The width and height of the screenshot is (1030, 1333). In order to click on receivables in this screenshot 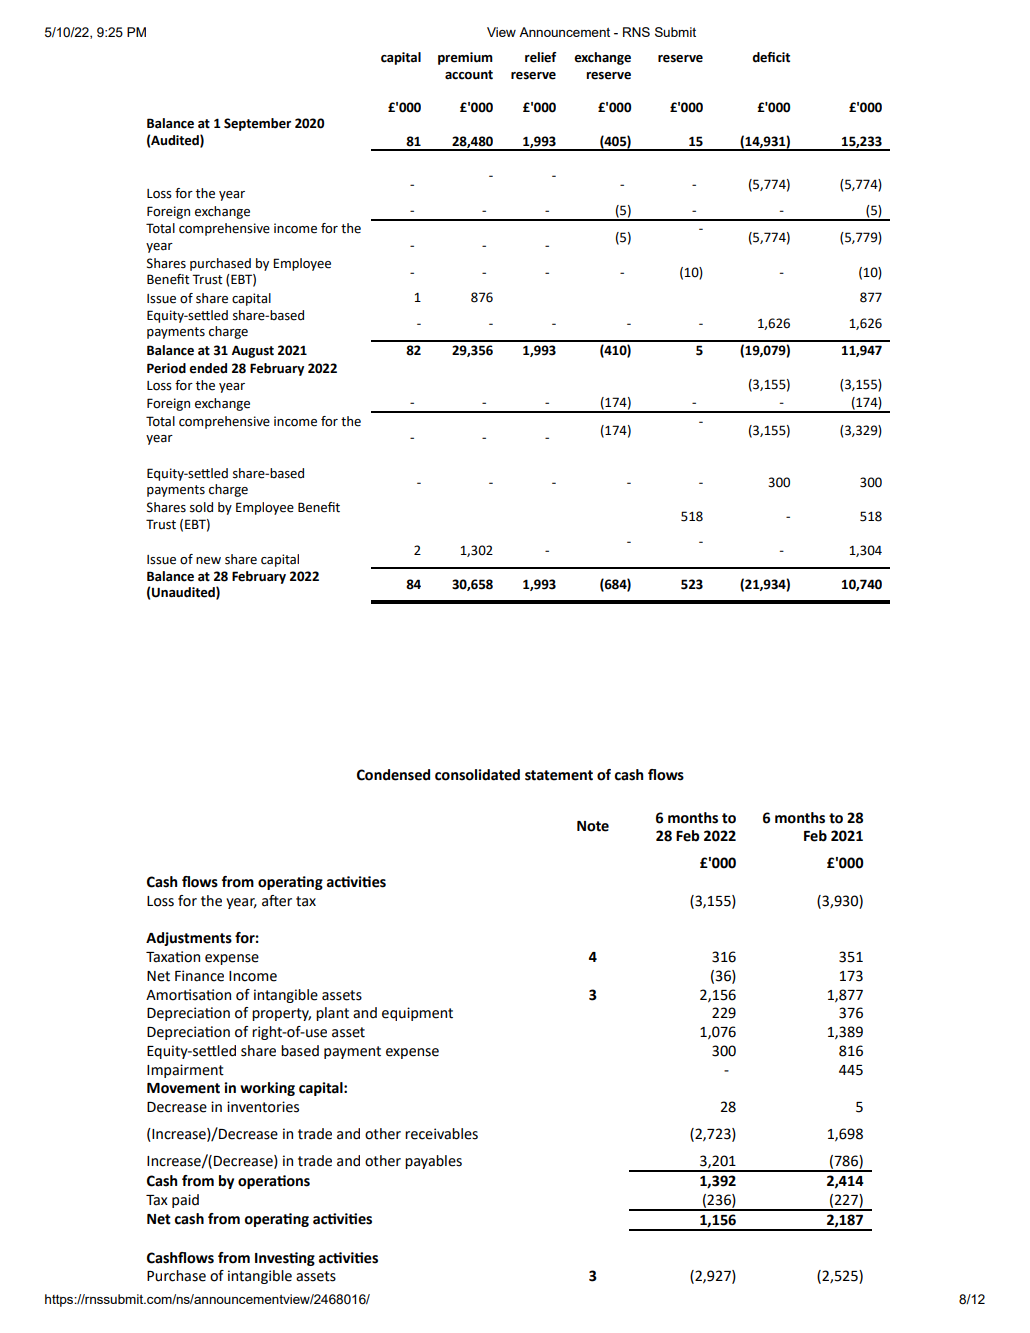, I will do `click(441, 1134)`.
